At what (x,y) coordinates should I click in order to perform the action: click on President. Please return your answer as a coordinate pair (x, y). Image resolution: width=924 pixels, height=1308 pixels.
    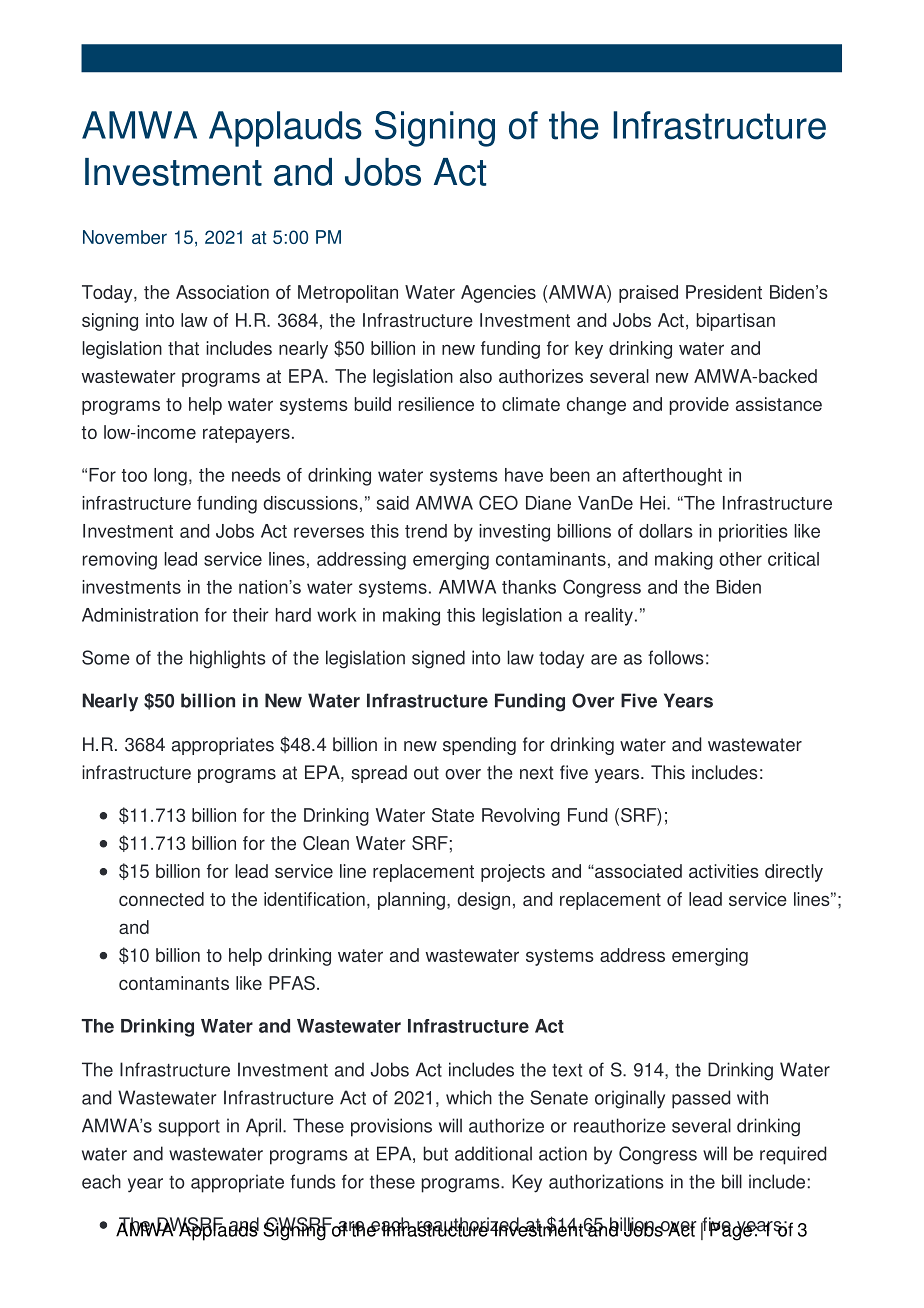
    Looking at the image, I should click on (724, 292).
